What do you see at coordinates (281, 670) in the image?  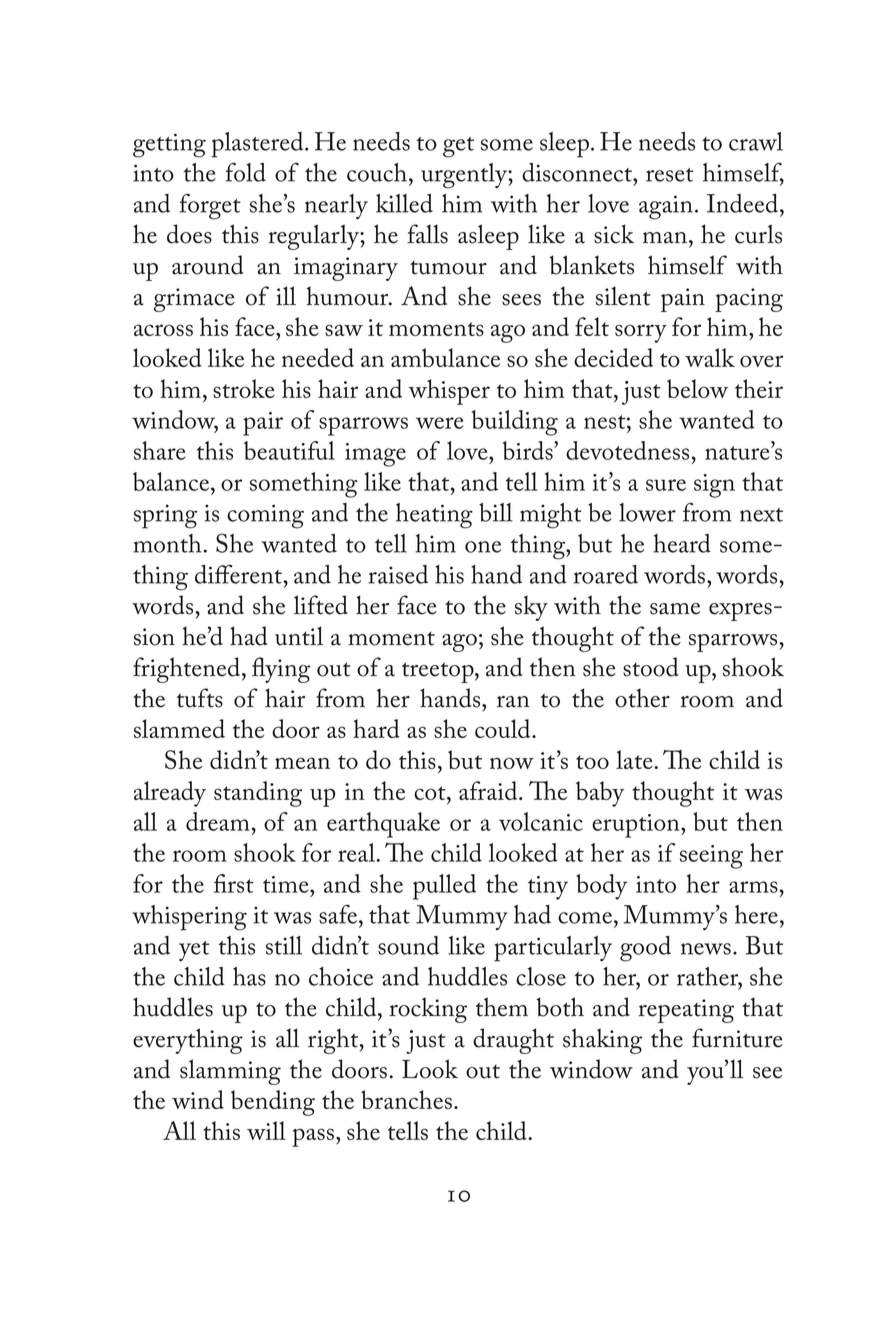 I see `flying` at bounding box center [281, 670].
